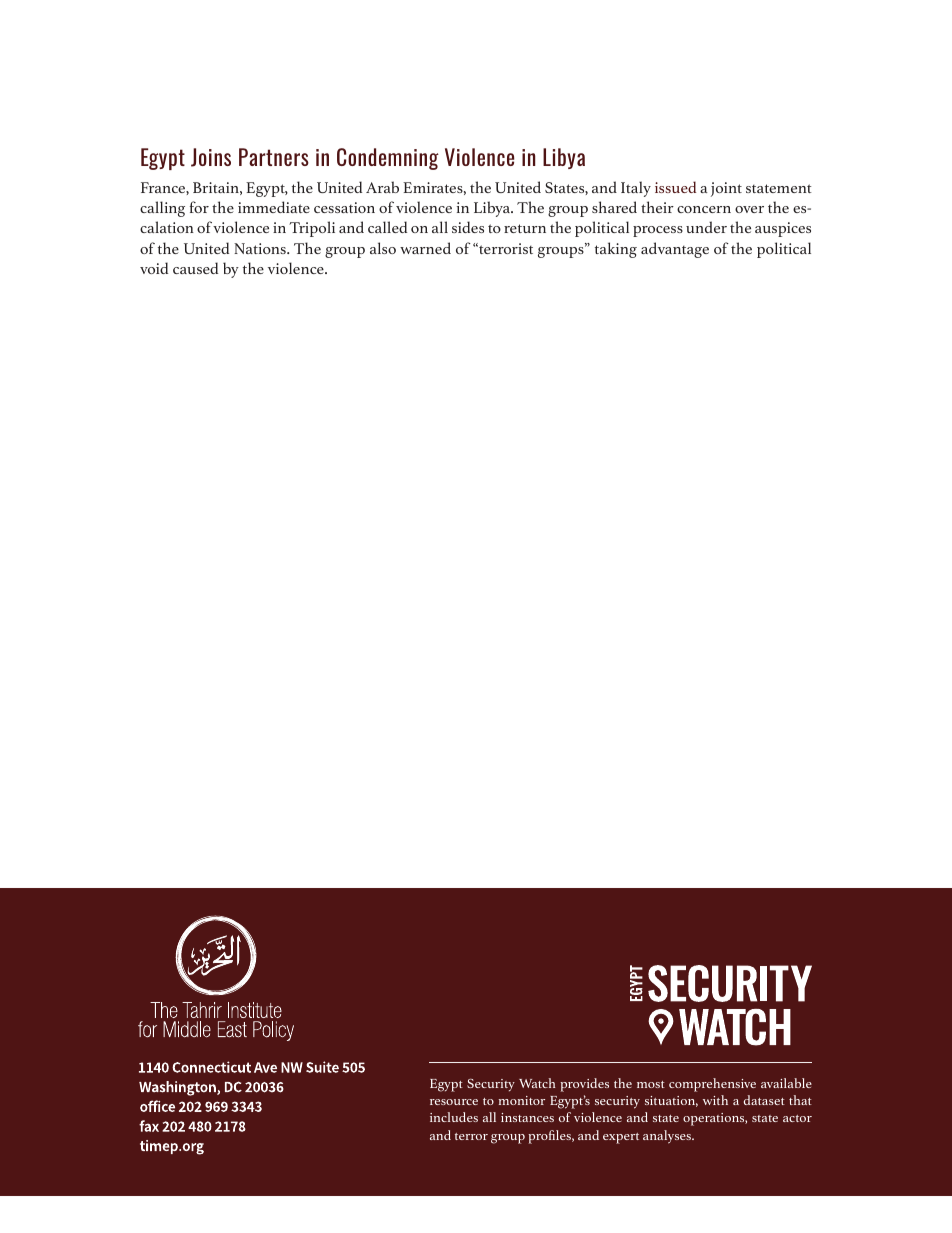 The image size is (952, 1233). I want to click on advantage, so click(675, 250).
